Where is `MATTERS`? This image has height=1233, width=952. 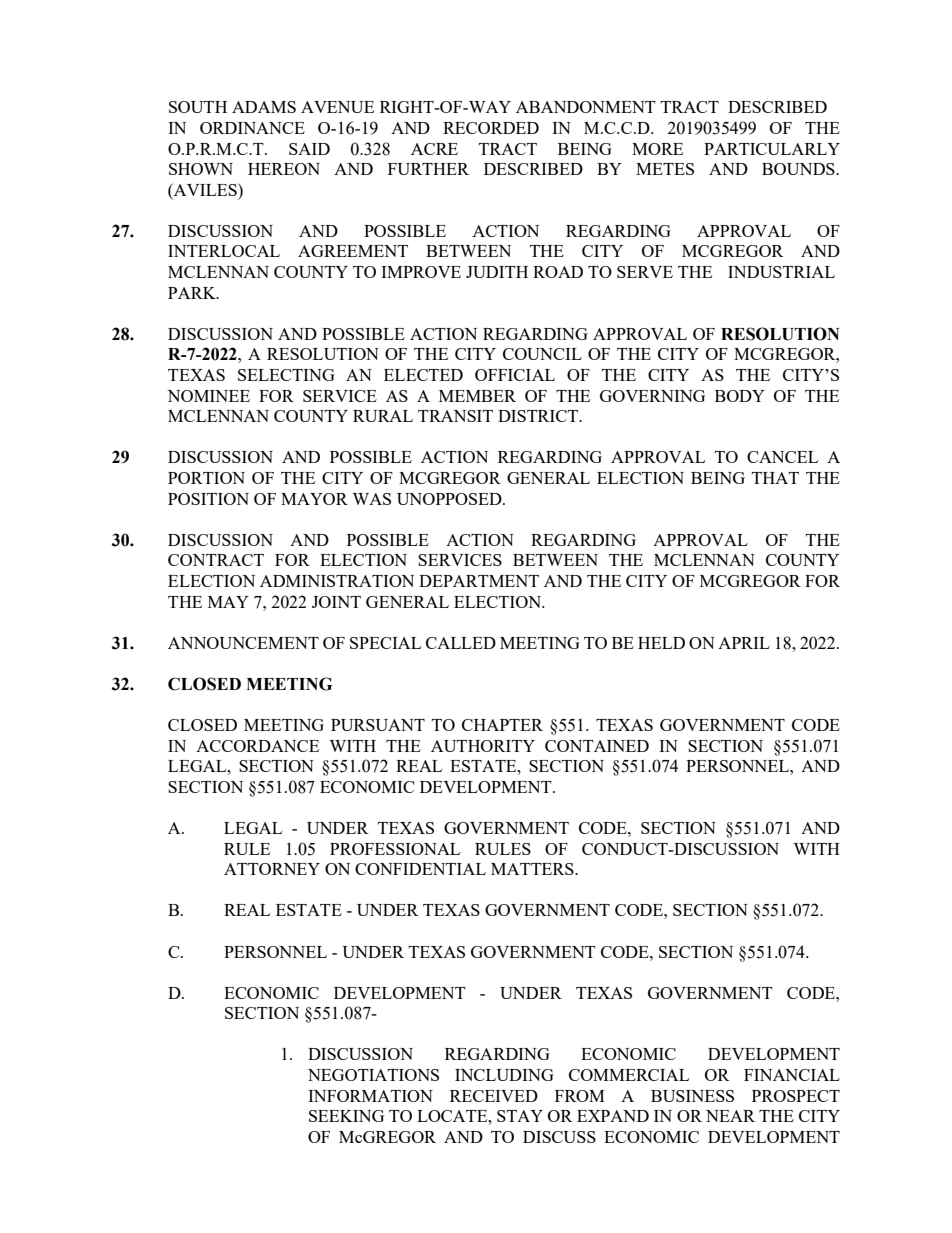
MATTERS is located at coordinates (533, 869).
